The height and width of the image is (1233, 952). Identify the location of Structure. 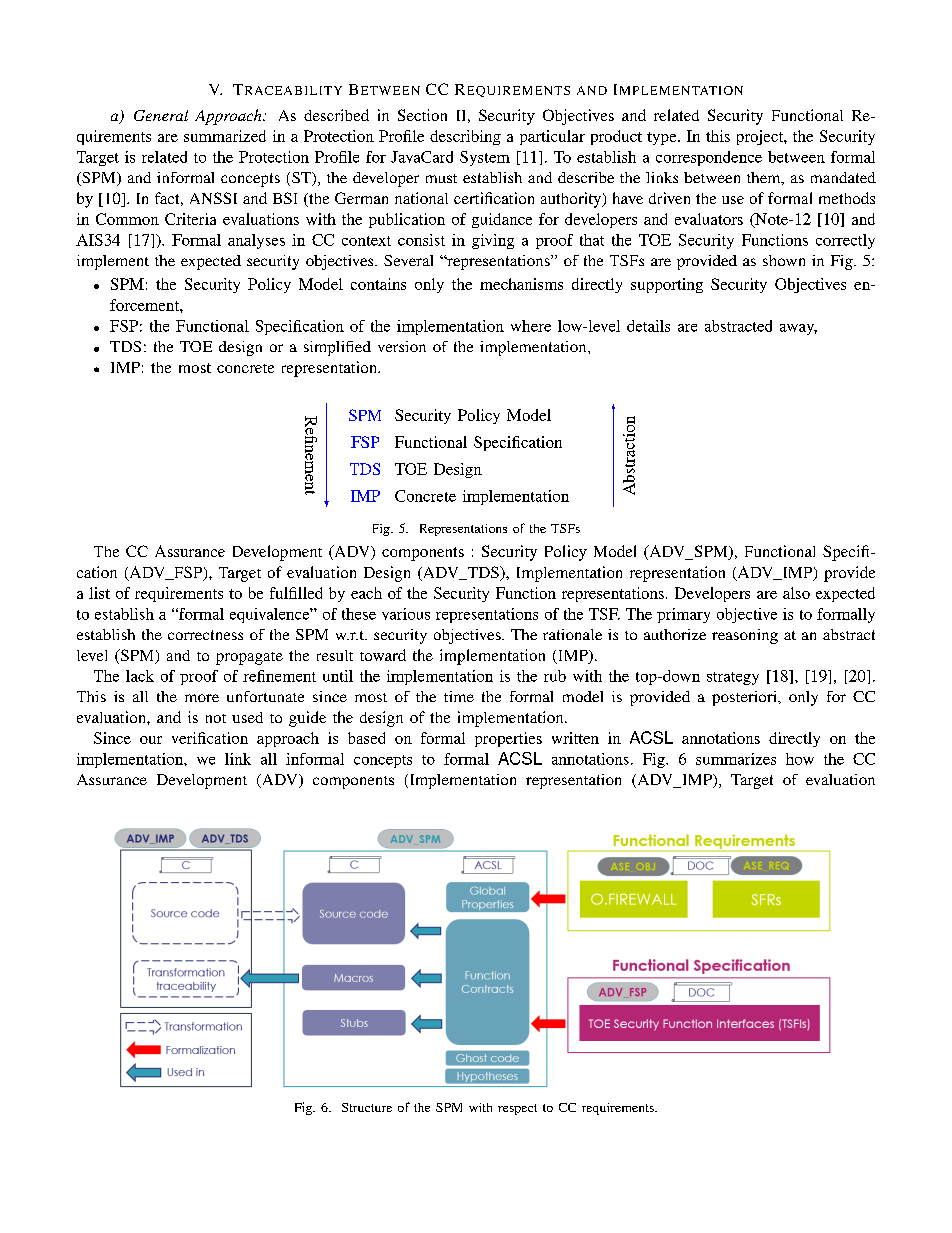
(367, 1107).
